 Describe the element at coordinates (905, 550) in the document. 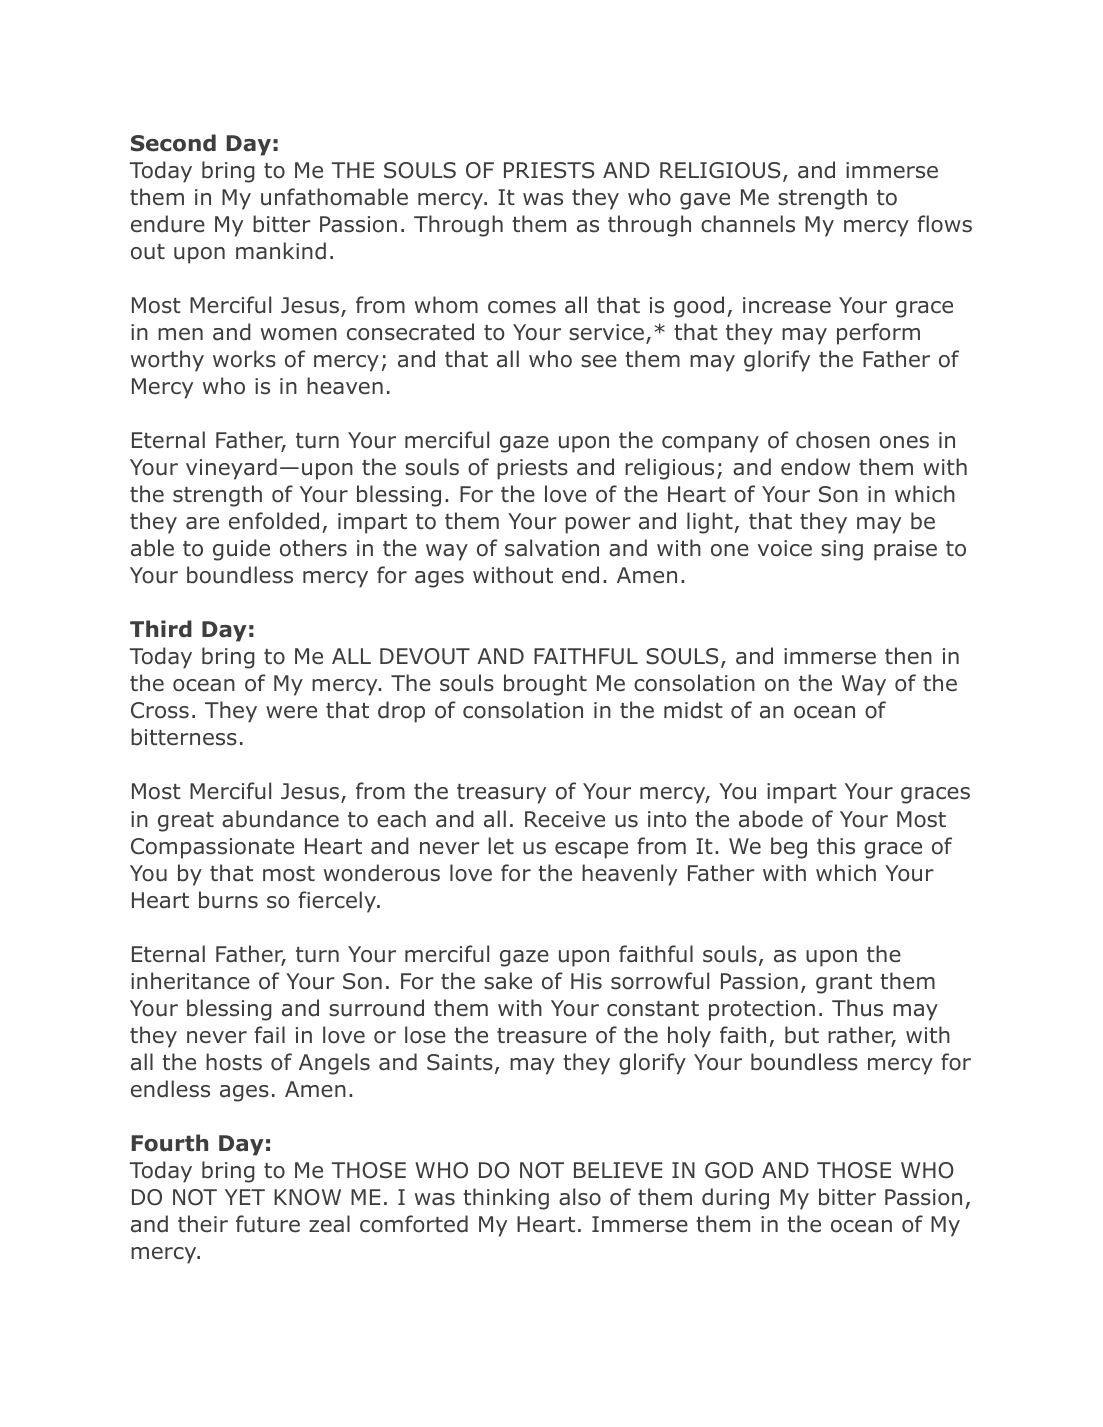

I see `praise` at that location.
